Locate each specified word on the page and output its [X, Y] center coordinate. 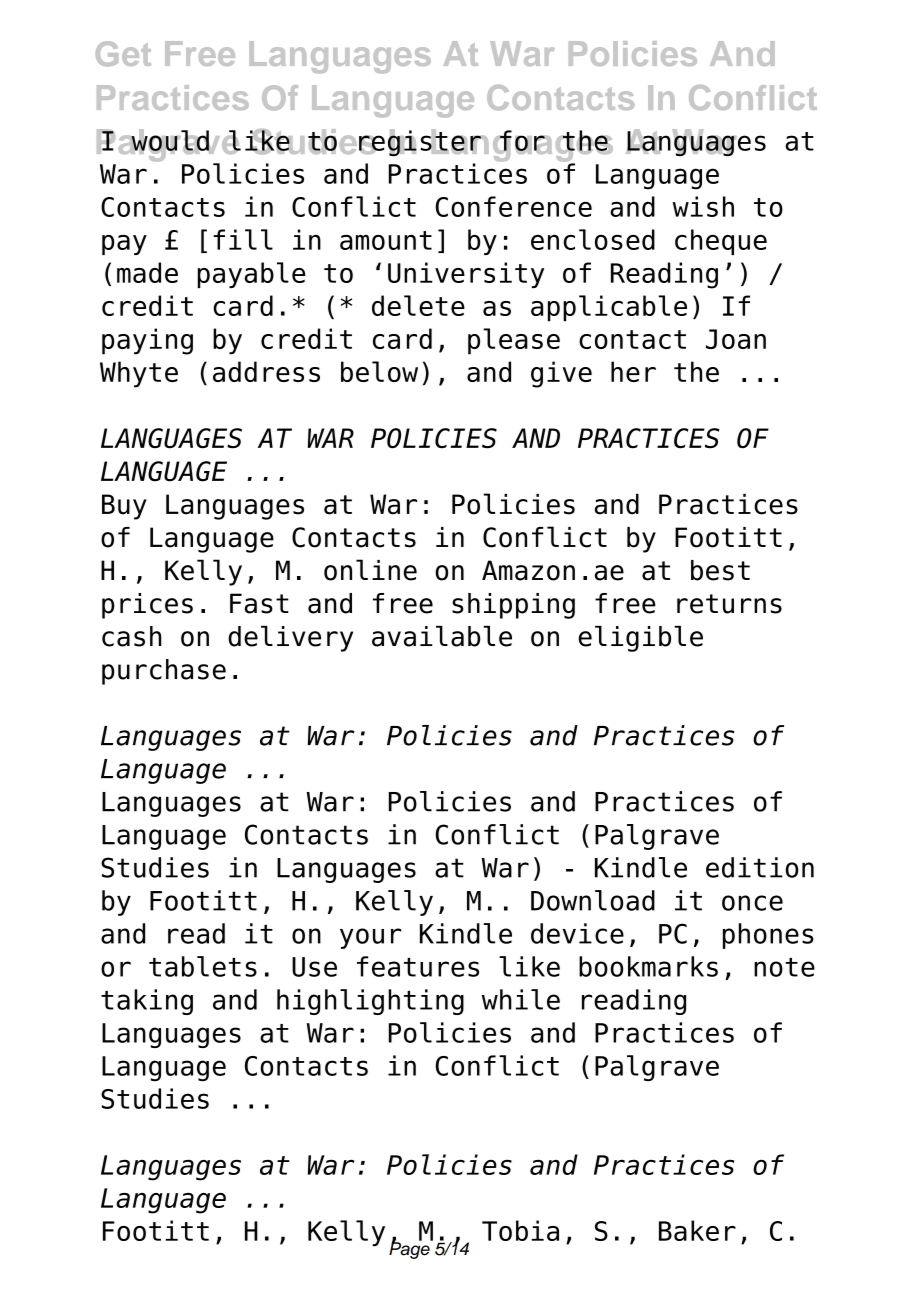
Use [314, 967]
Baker [697, 1230]
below [379, 371]
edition [760, 867]
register [421, 142]
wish [703, 206]
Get [123, 53]
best [720, 570]
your [370, 938]
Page [410, 1249]
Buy [124, 507]
